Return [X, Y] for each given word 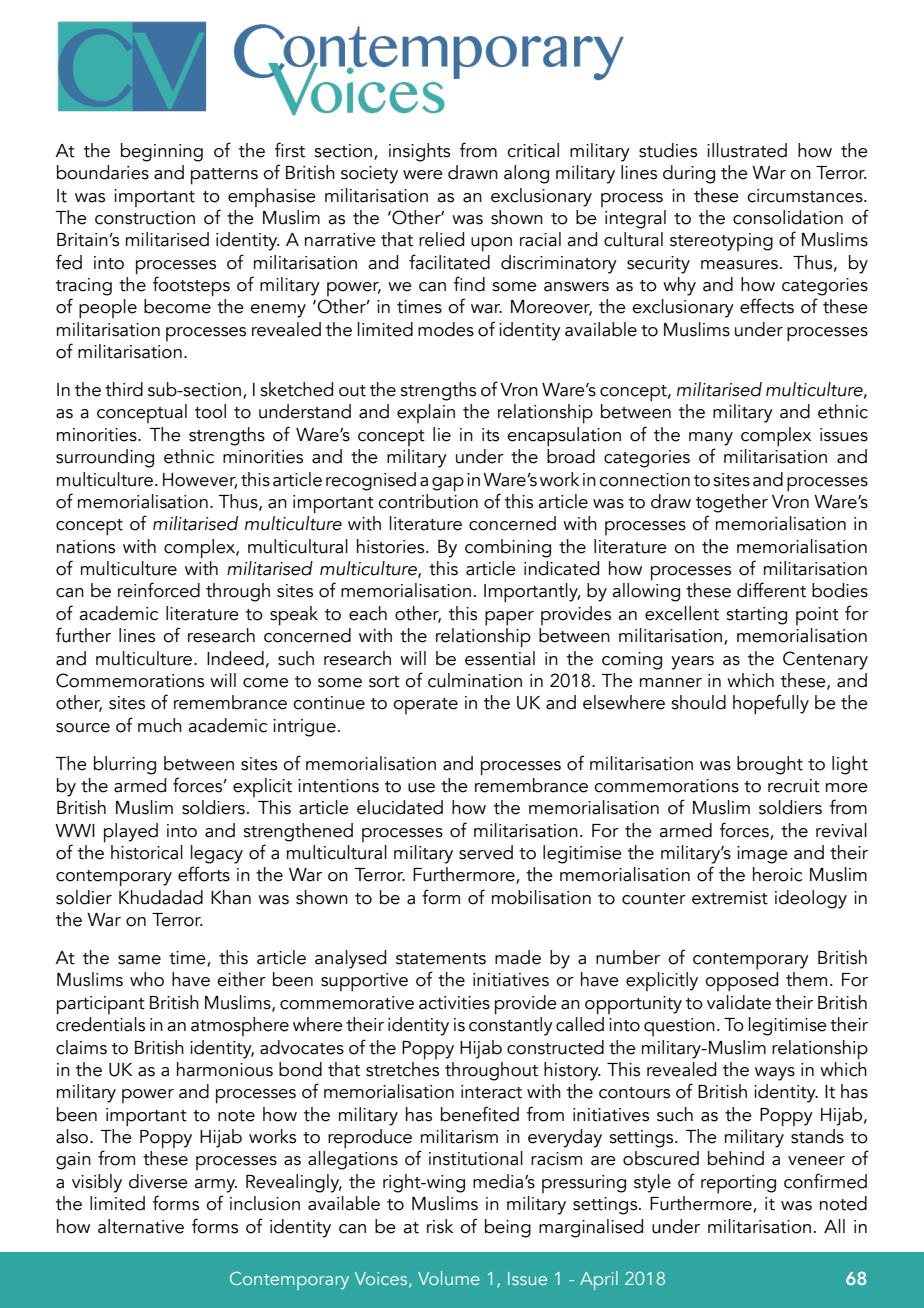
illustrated [747, 150]
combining [508, 548]
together [732, 503]
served [486, 852]
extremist [730, 898]
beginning [162, 152]
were [423, 175]
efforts [204, 874]
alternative [141, 1226]
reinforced [159, 590]
